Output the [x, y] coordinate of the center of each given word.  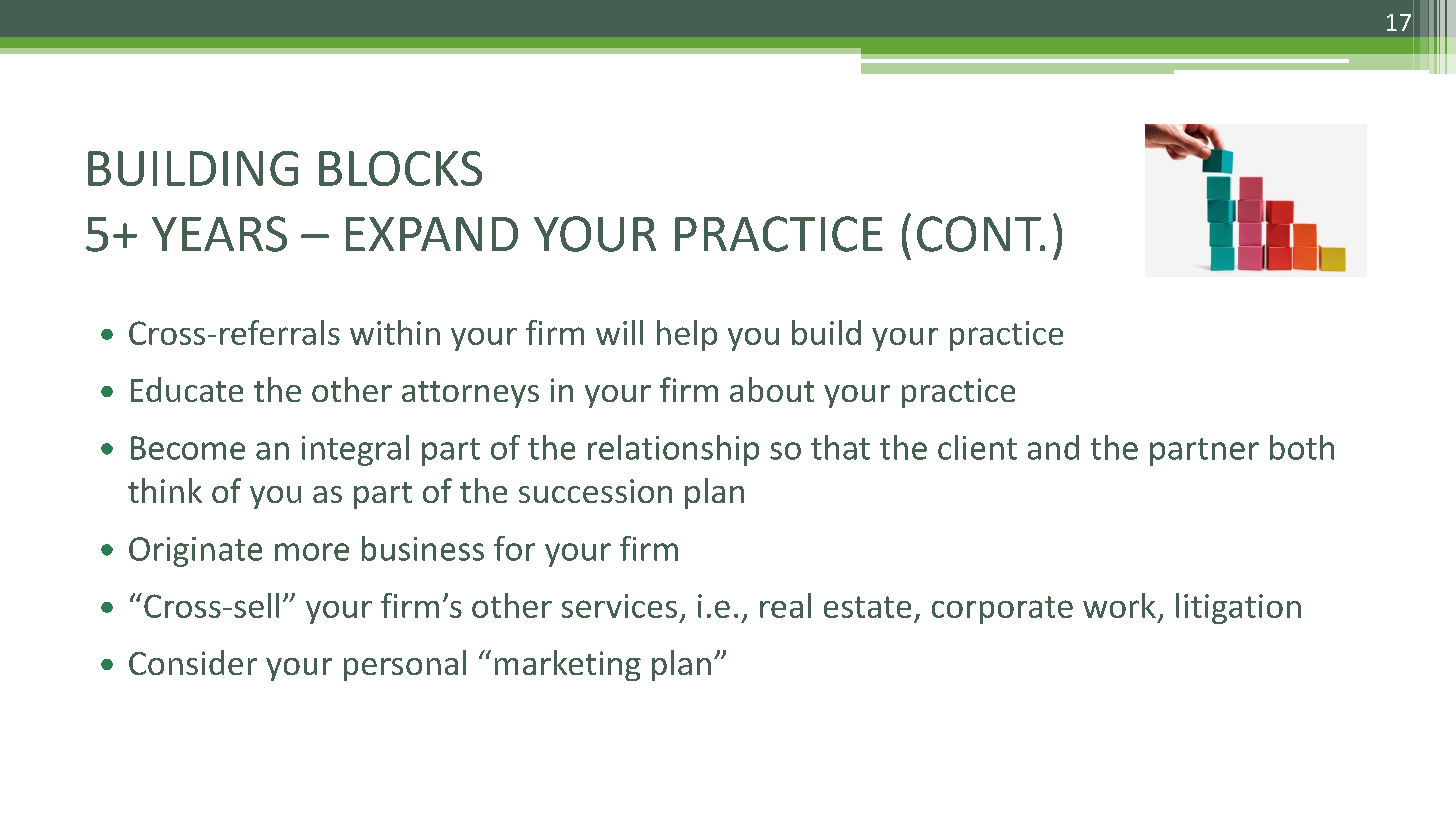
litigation [1238, 608]
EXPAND [432, 234]
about [772, 389]
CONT [980, 234]
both [1302, 447]
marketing [568, 665]
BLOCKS [400, 168]
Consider [193, 662]
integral [355, 450]
